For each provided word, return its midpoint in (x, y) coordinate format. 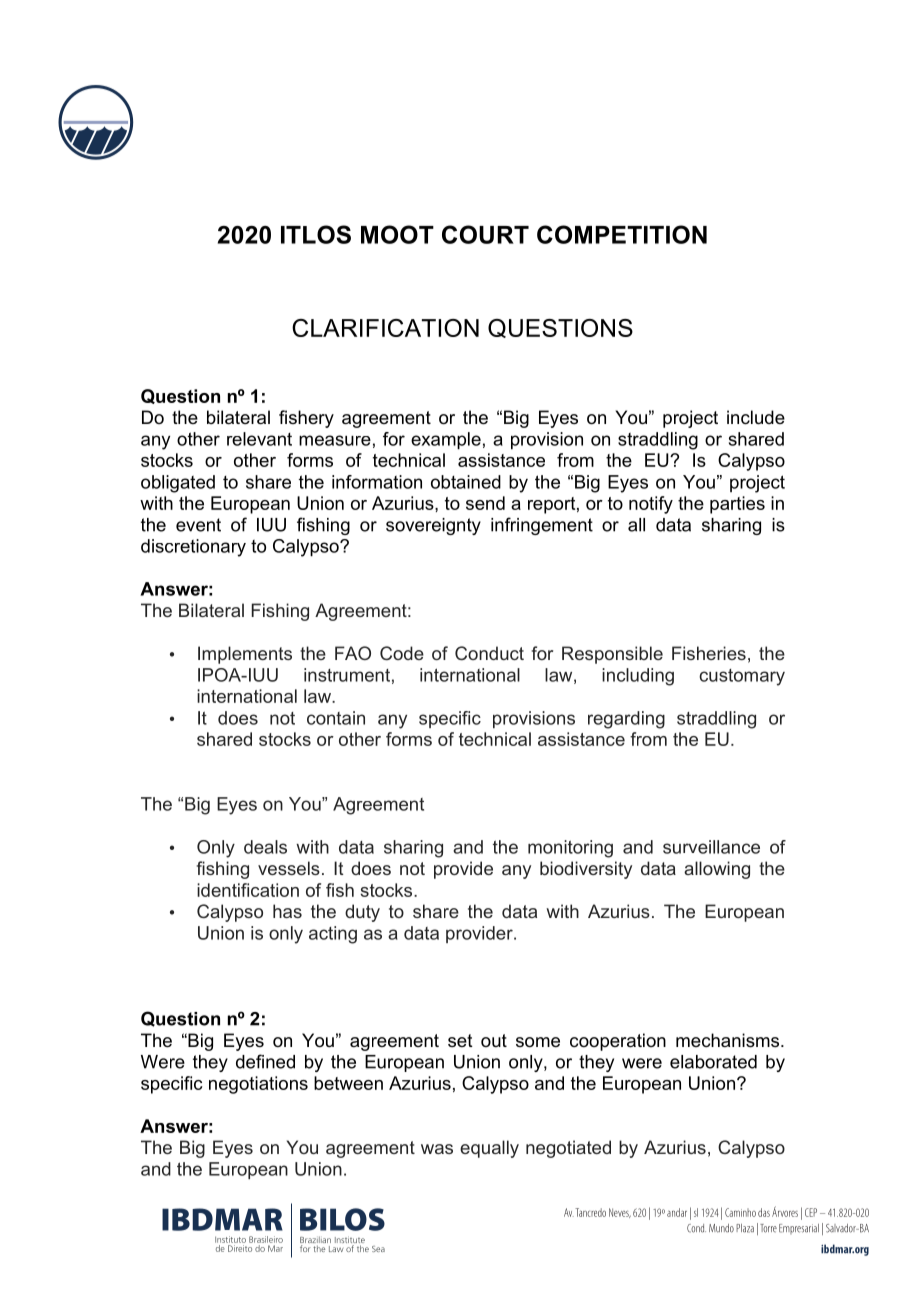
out (494, 1040)
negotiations (258, 1085)
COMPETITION (622, 234)
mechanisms (729, 1040)
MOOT (397, 234)
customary (742, 677)
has (287, 911)
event (198, 525)
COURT (485, 234)
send (485, 503)
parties (737, 505)
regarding (626, 720)
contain (336, 718)
